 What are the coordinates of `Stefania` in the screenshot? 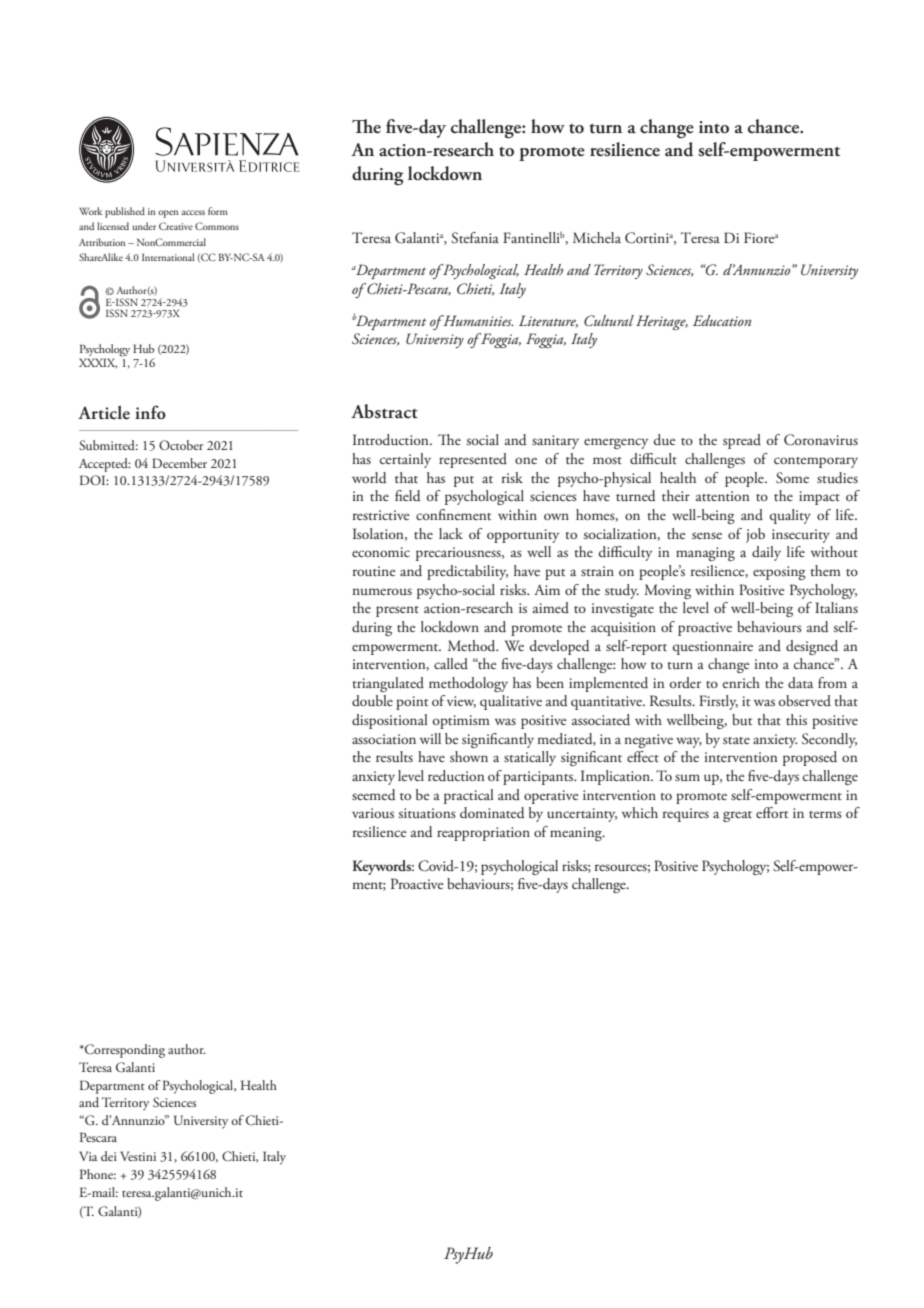 It's located at (475, 238).
